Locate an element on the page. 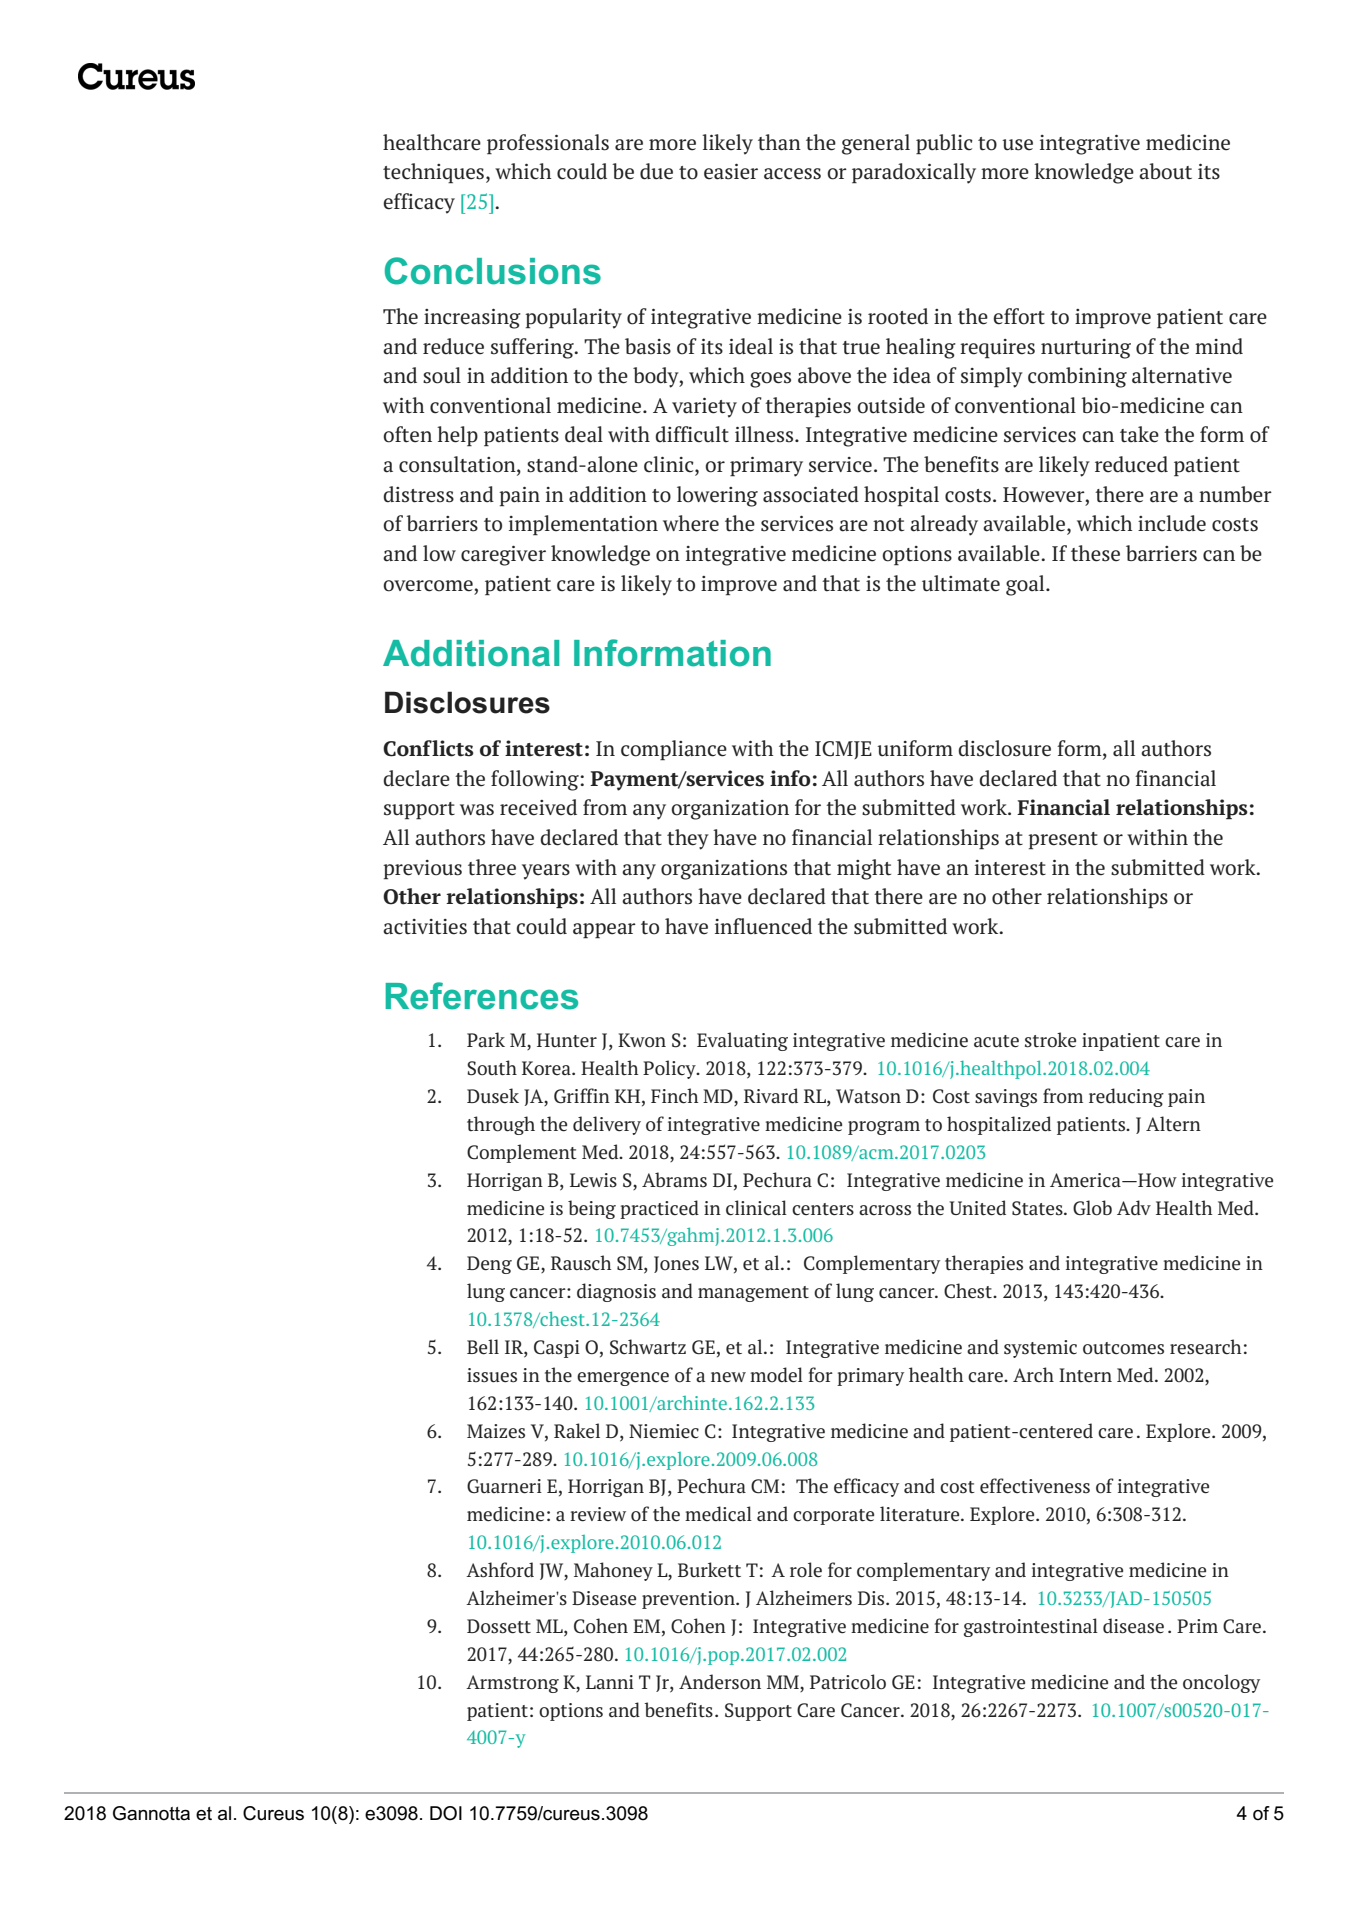 The image size is (1350, 1911). outcomes is located at coordinates (1123, 1348).
